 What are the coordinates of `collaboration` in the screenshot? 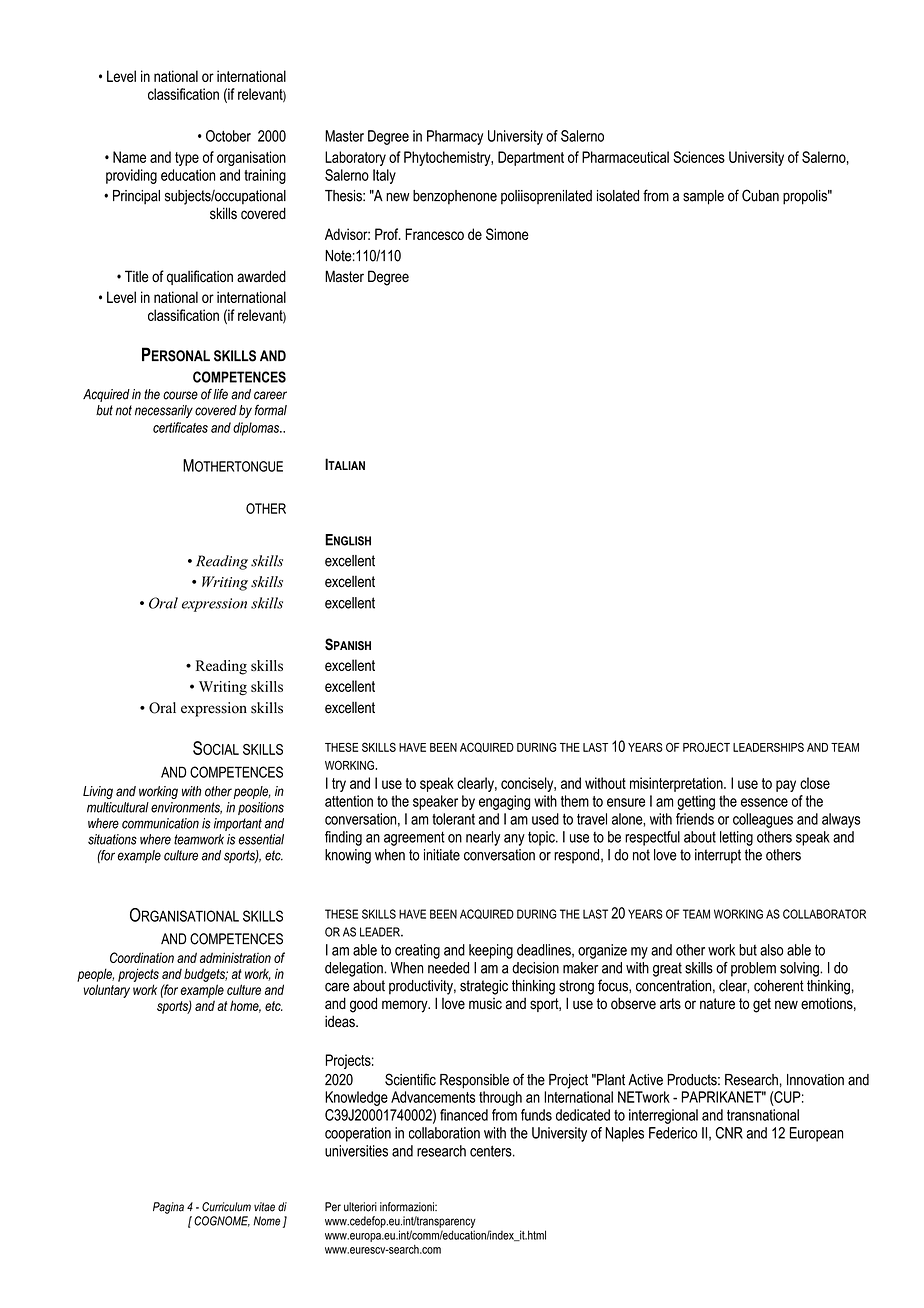 It's located at (444, 1133).
